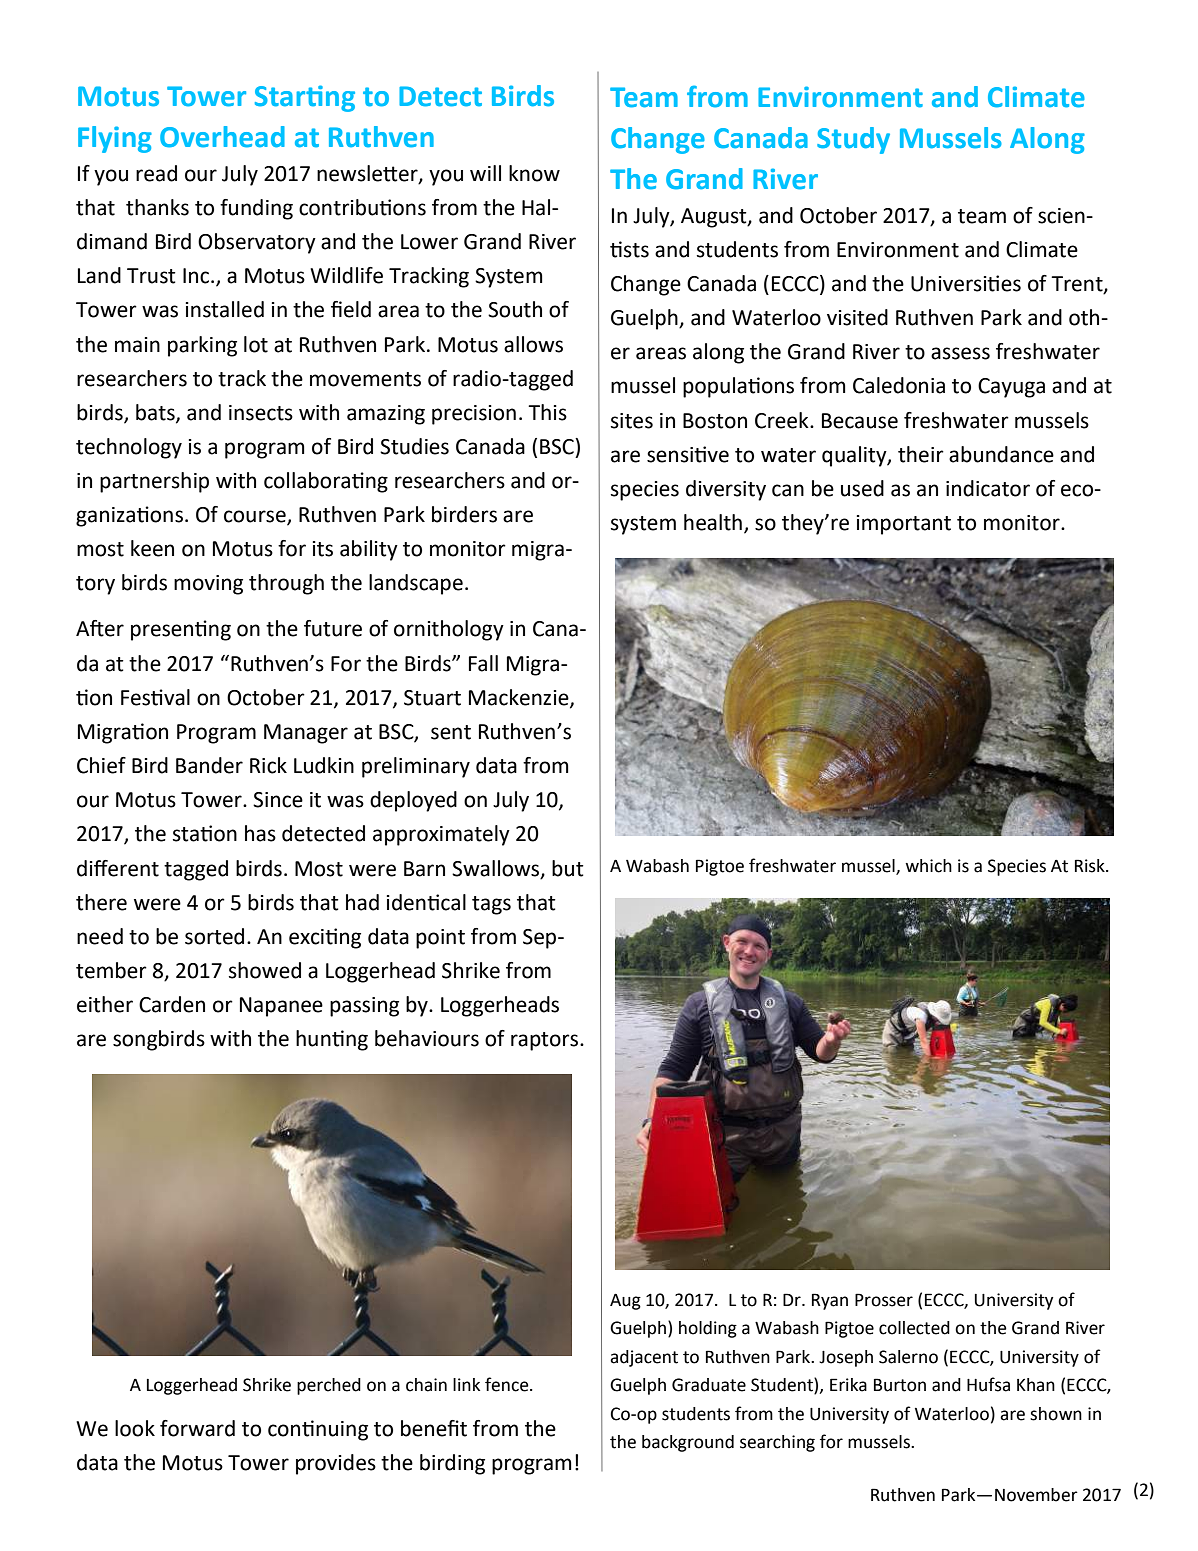  Describe the element at coordinates (688, 1443) in the screenshot. I see `background` at that location.
